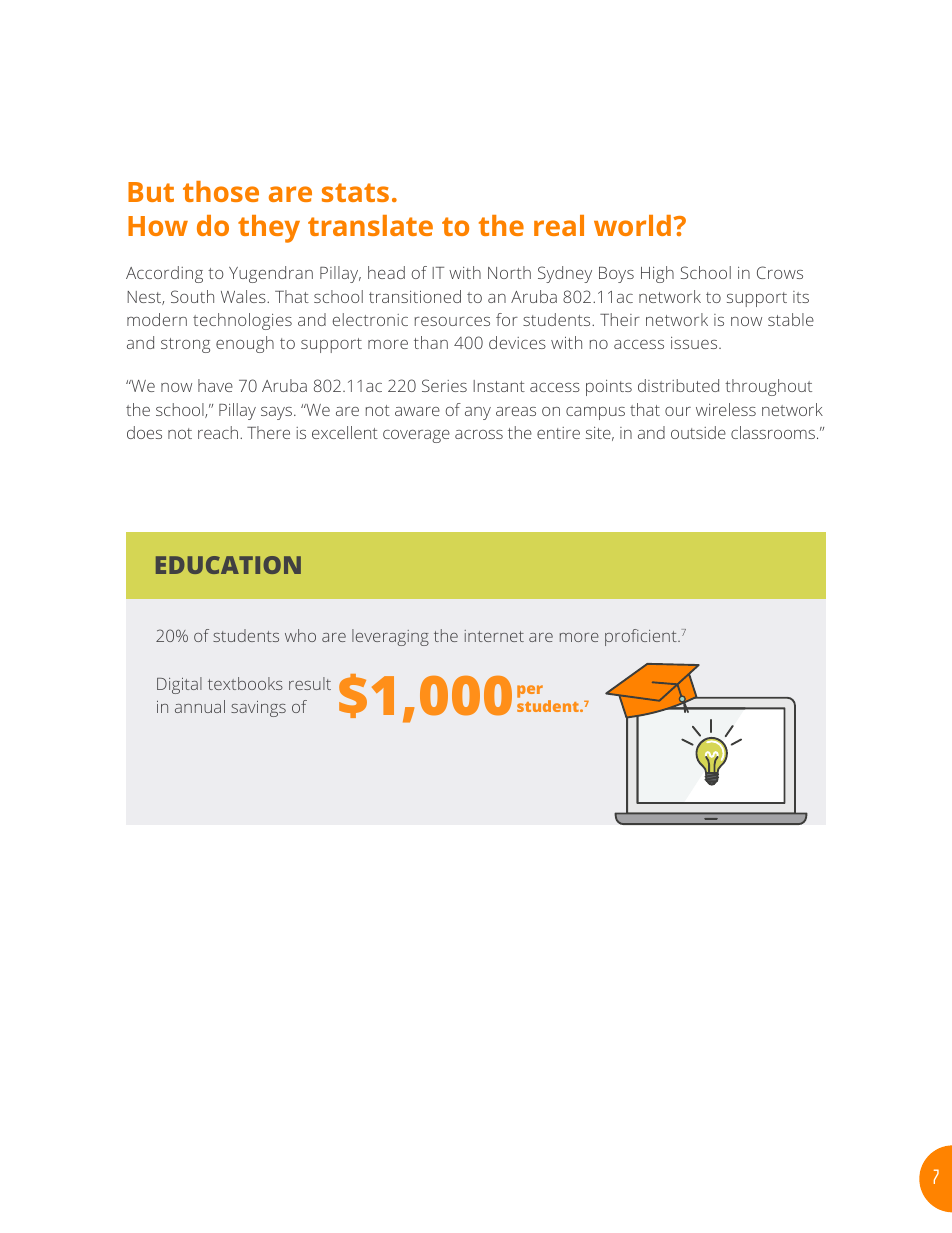 Image resolution: width=952 pixels, height=1233 pixels. I want to click on those, so click(221, 191).
